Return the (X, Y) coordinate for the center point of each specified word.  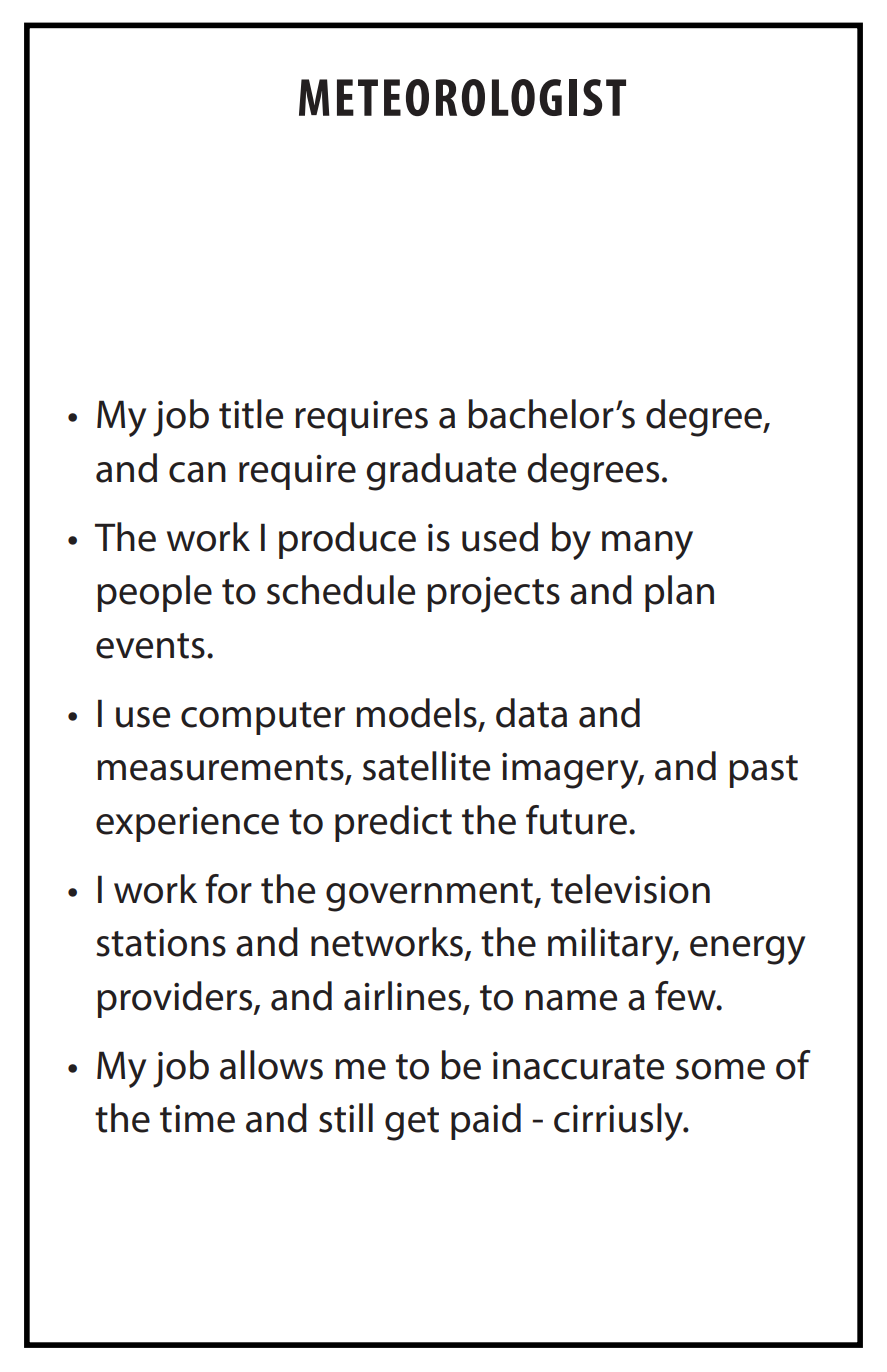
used (500, 537)
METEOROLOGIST (462, 97)
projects (493, 595)
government (430, 895)
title (251, 414)
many (647, 545)
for (229, 889)
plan (679, 593)
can (197, 472)
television (630, 889)
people (154, 593)
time (197, 1119)
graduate (441, 472)
